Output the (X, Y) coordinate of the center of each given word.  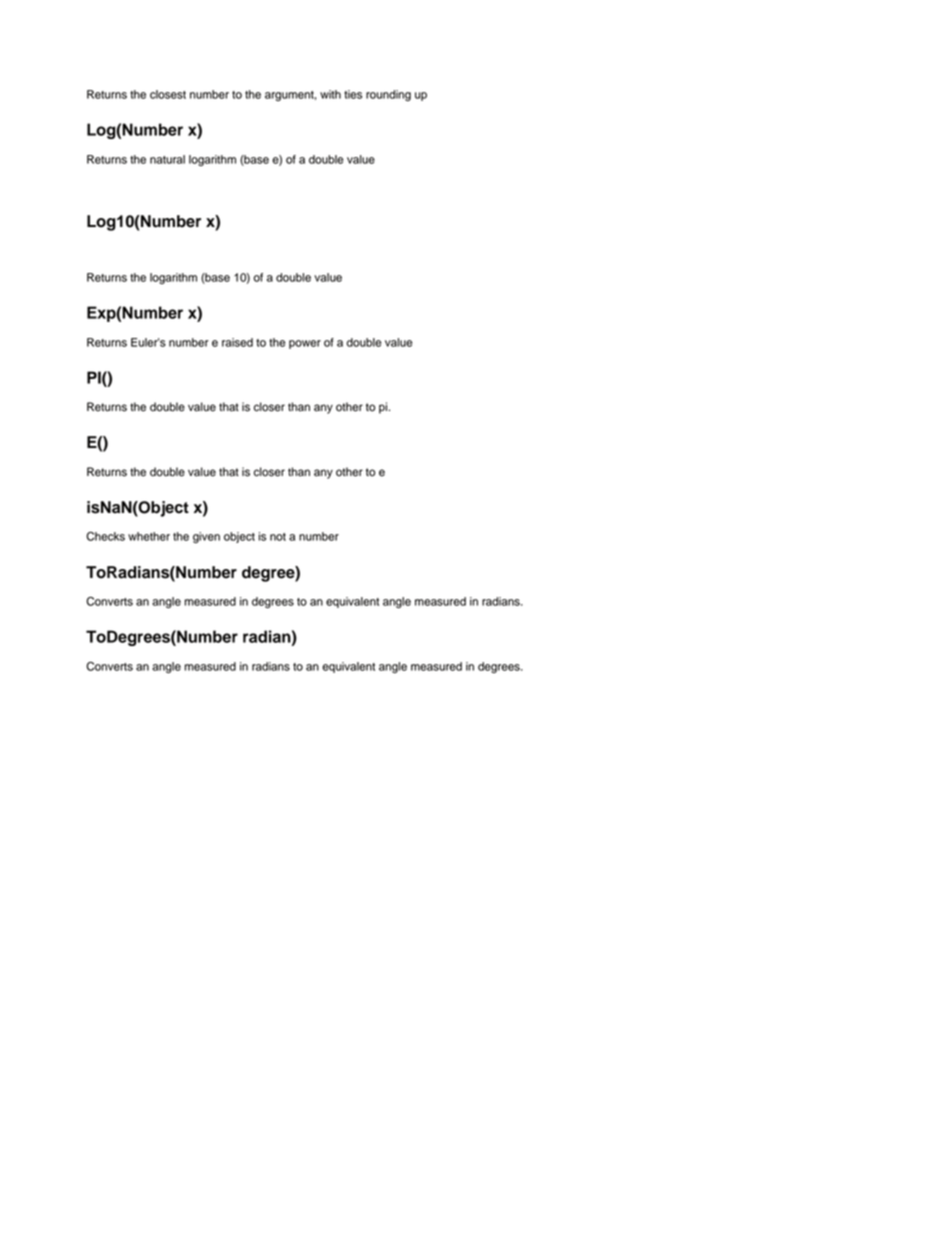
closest (168, 94)
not (278, 537)
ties (353, 94)
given (206, 537)
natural (167, 159)
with (330, 94)
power (305, 344)
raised (237, 342)
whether (149, 536)
